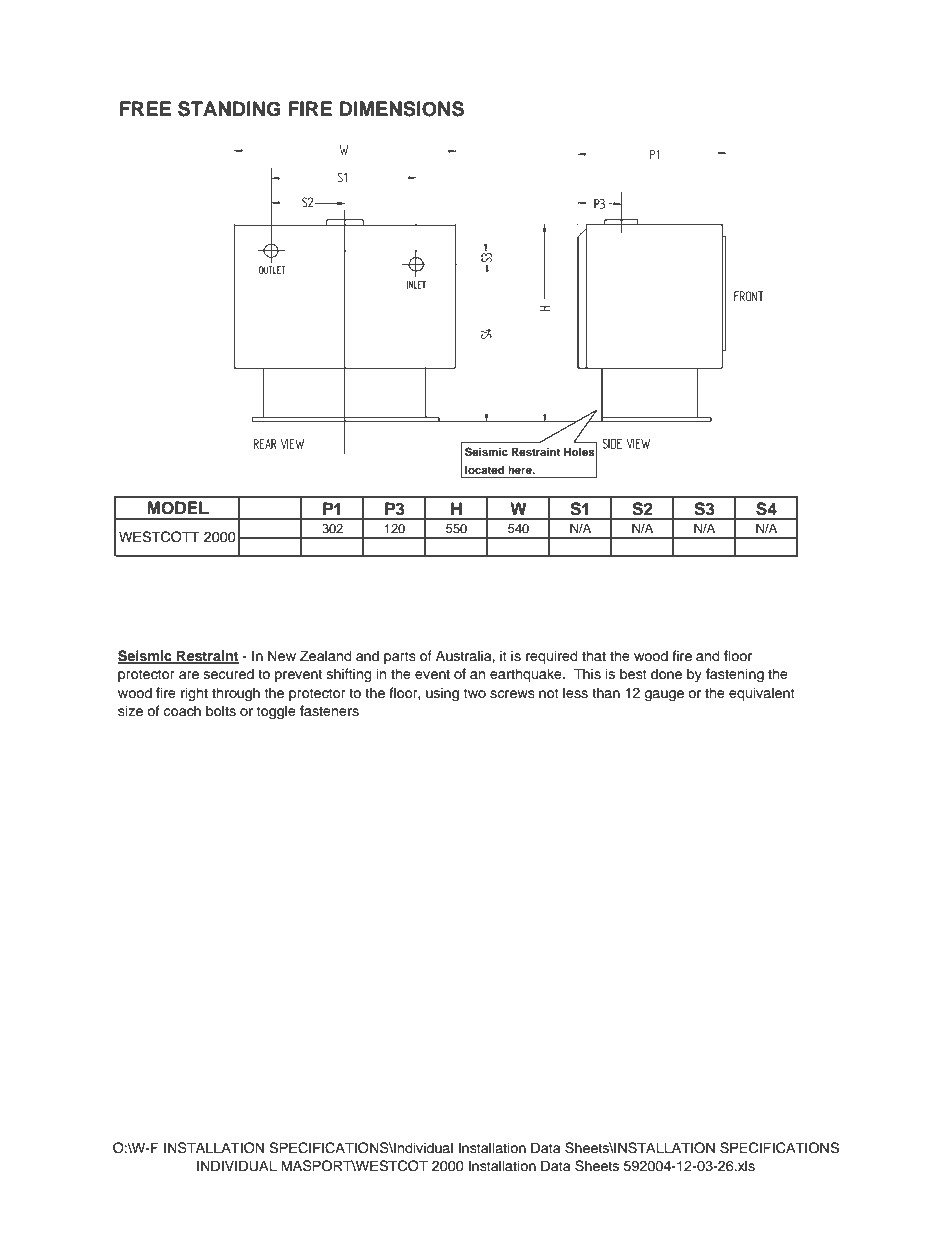  What do you see at coordinates (145, 108) in the screenshot?
I see `FREE` at bounding box center [145, 108].
